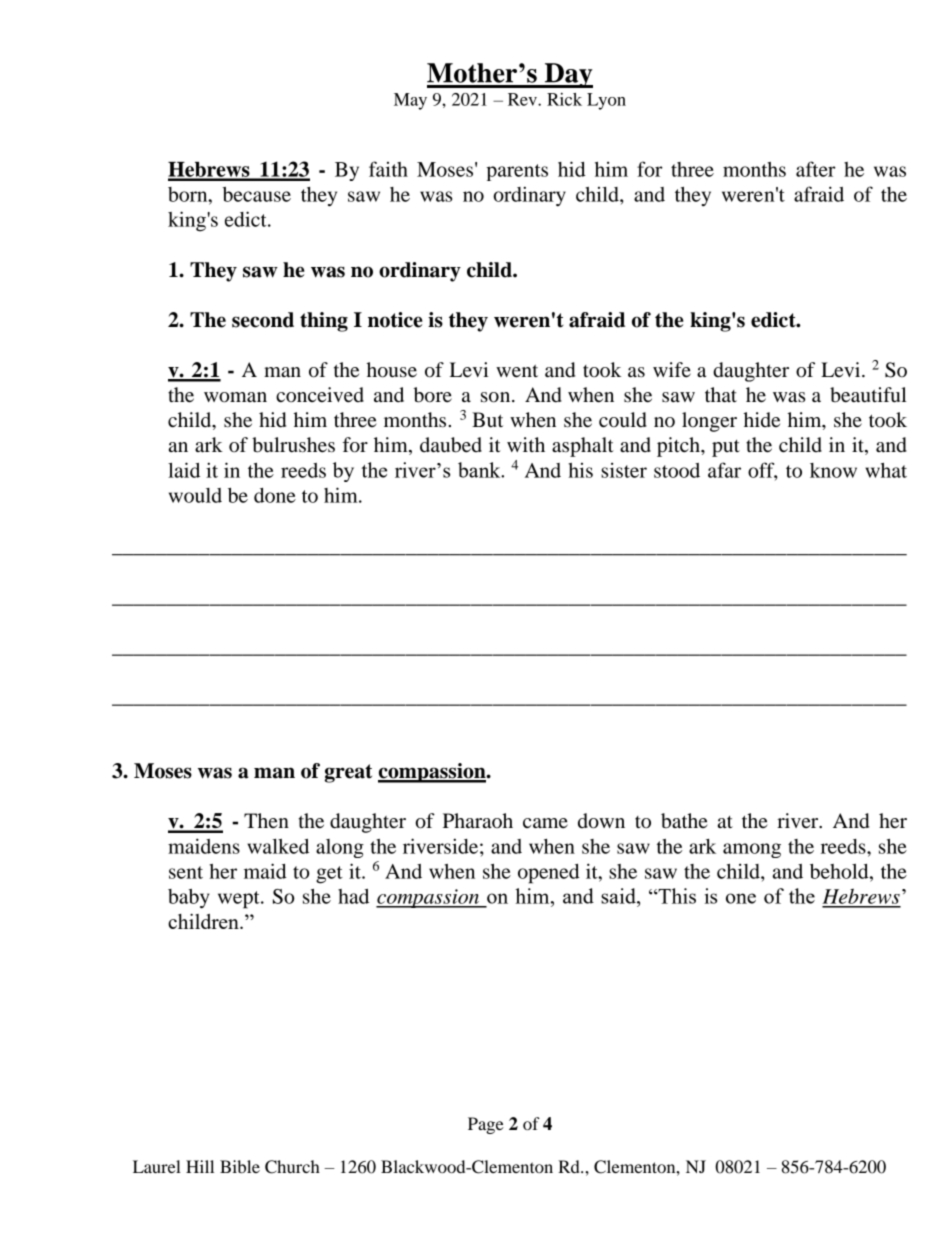  What do you see at coordinates (545, 823) in the image?
I see `came` at bounding box center [545, 823].
